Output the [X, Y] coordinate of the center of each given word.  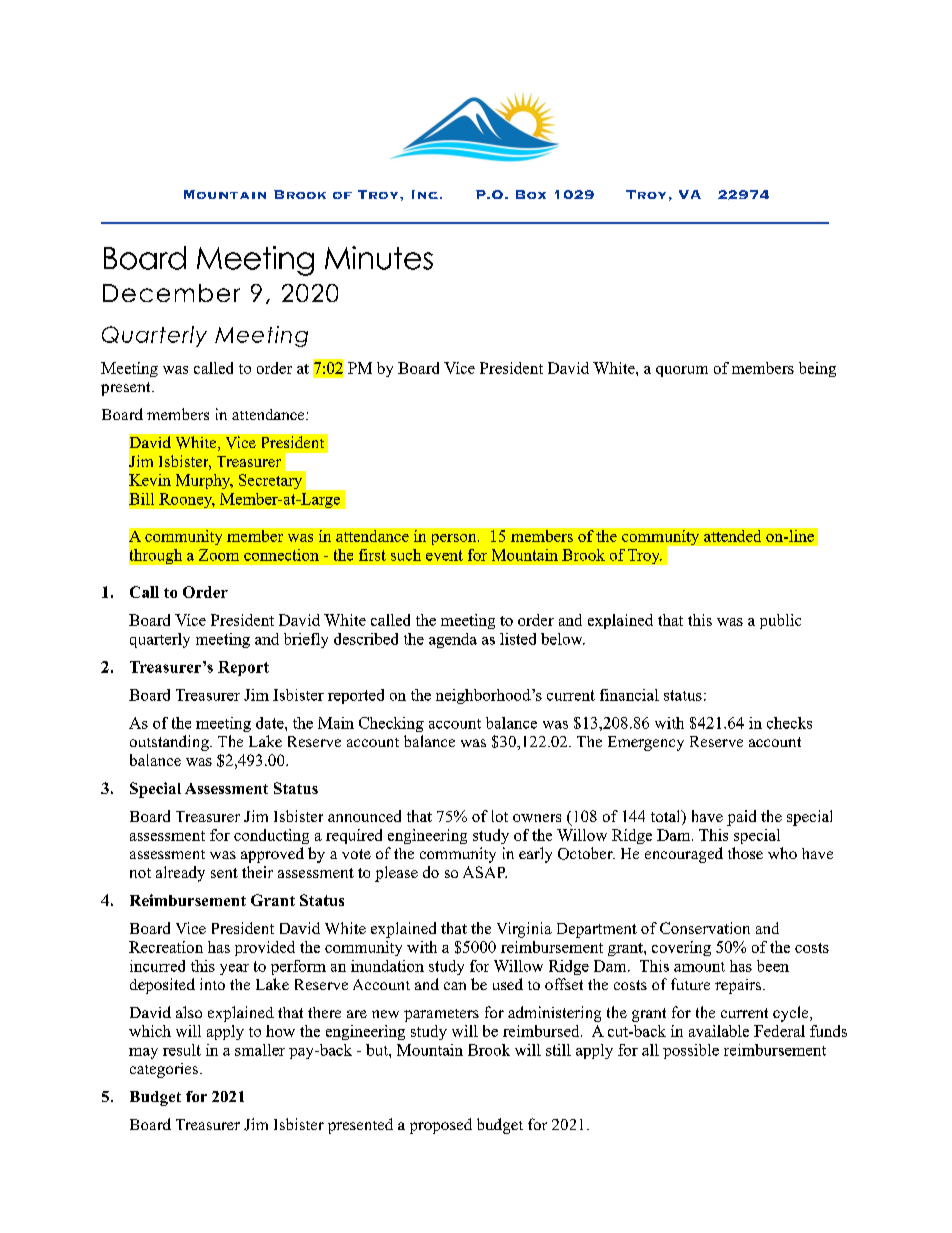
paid [741, 818]
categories [164, 1070]
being [817, 369]
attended [732, 536]
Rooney [187, 500]
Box [531, 194]
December [171, 293]
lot [500, 816]
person [455, 539]
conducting [271, 836]
